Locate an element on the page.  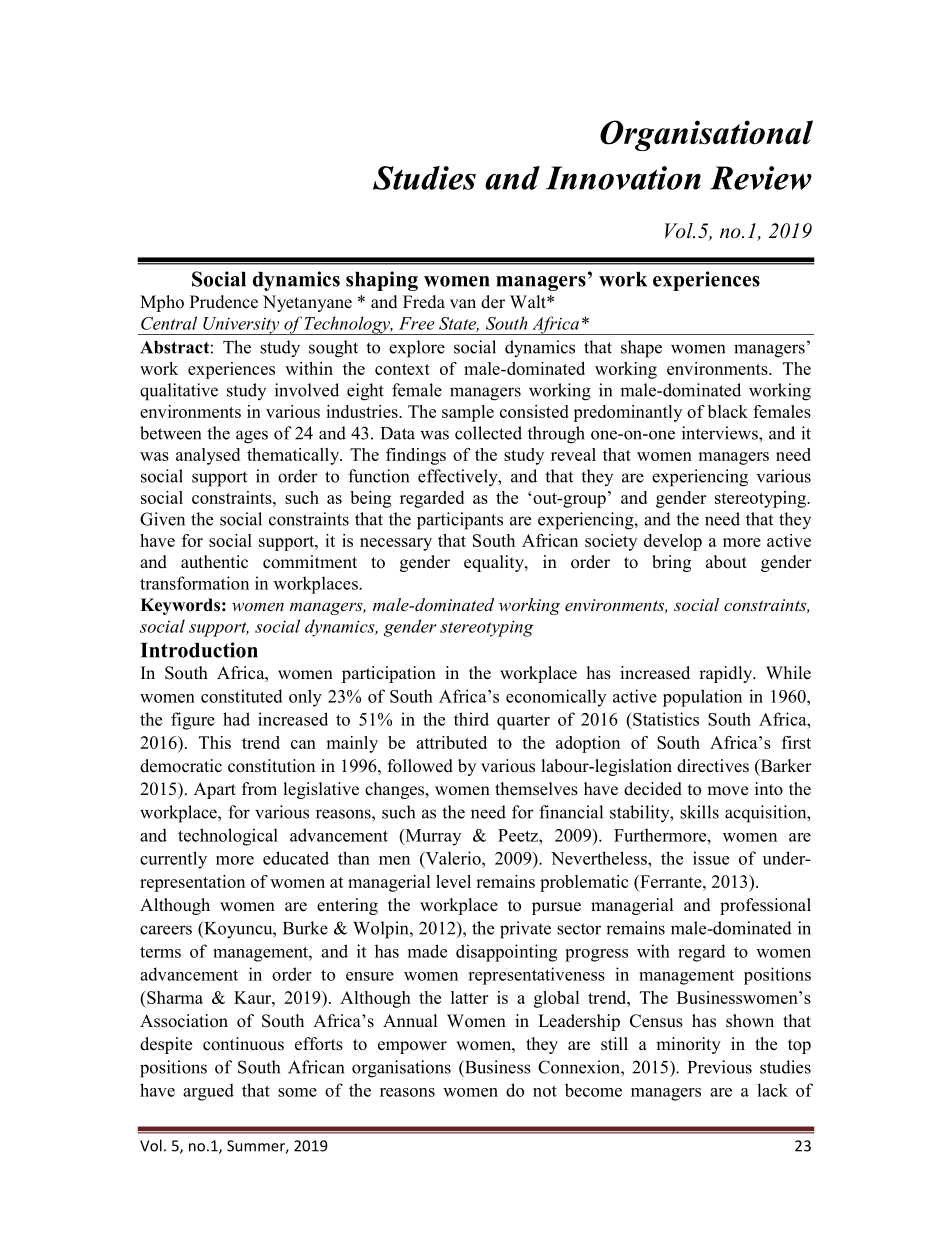
empower is located at coordinates (412, 1047).
